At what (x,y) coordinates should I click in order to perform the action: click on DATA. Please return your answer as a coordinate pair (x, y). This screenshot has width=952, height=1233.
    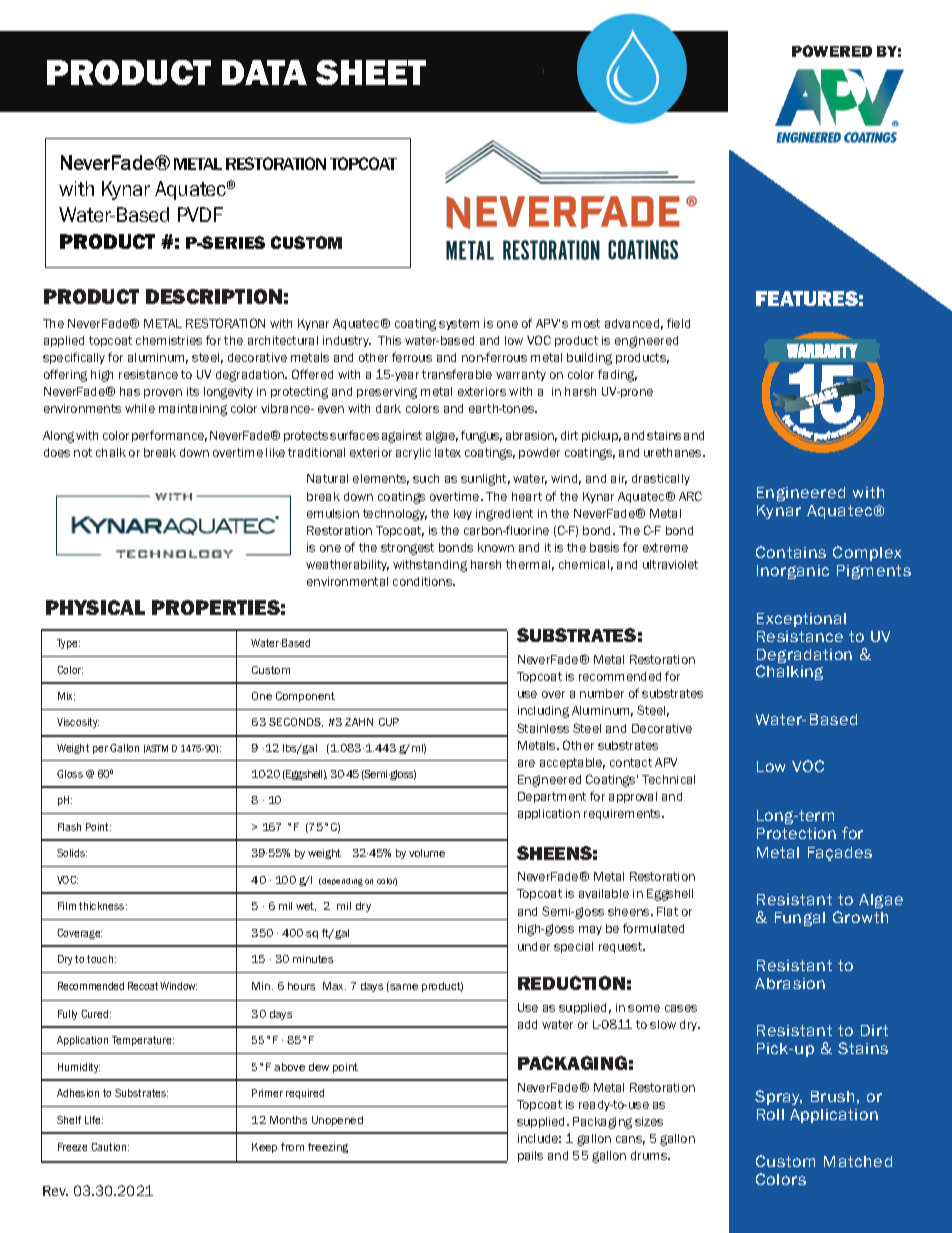
    Looking at the image, I should click on (264, 72).
